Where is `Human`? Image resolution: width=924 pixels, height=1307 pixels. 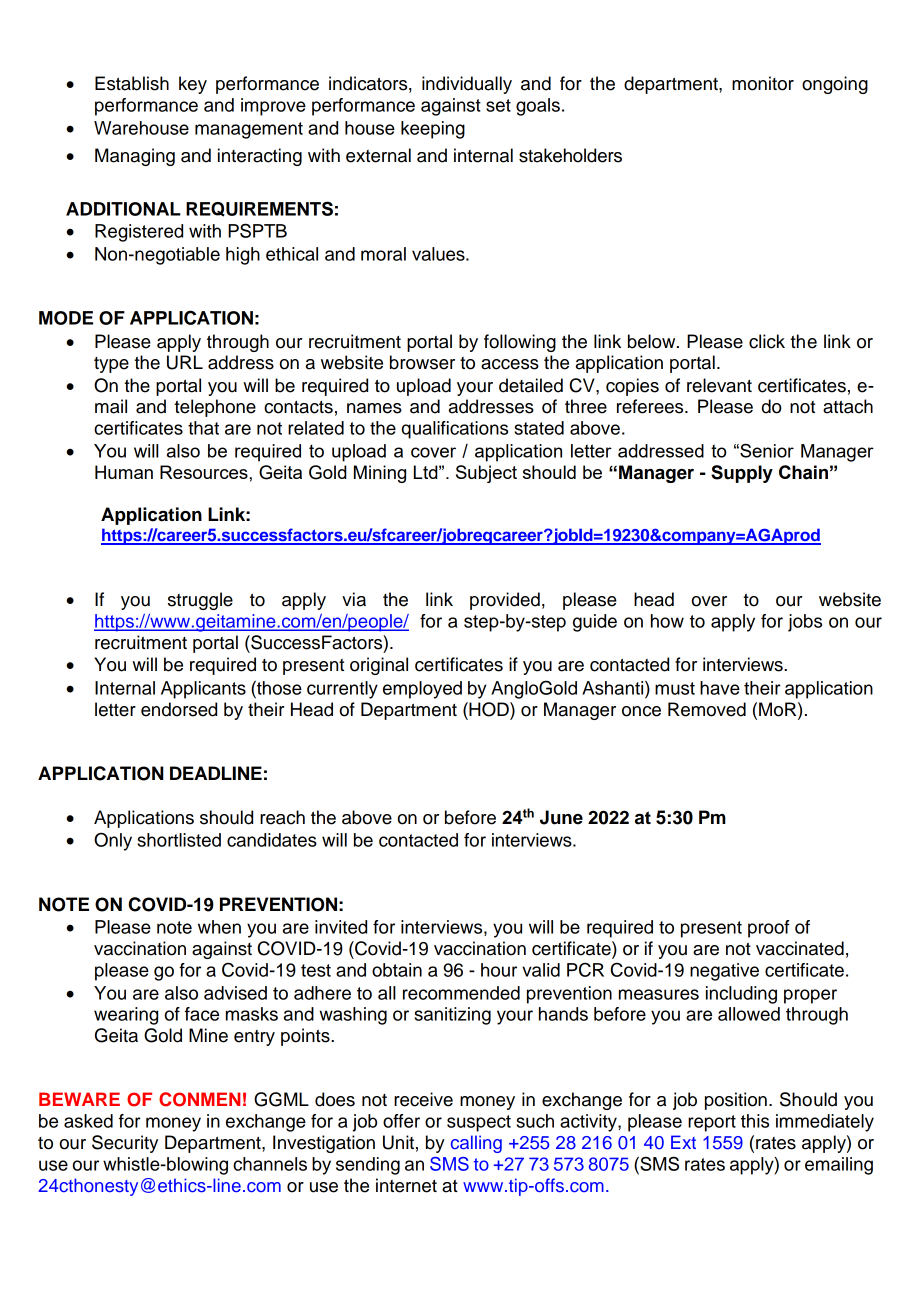 Human is located at coordinates (124, 472).
